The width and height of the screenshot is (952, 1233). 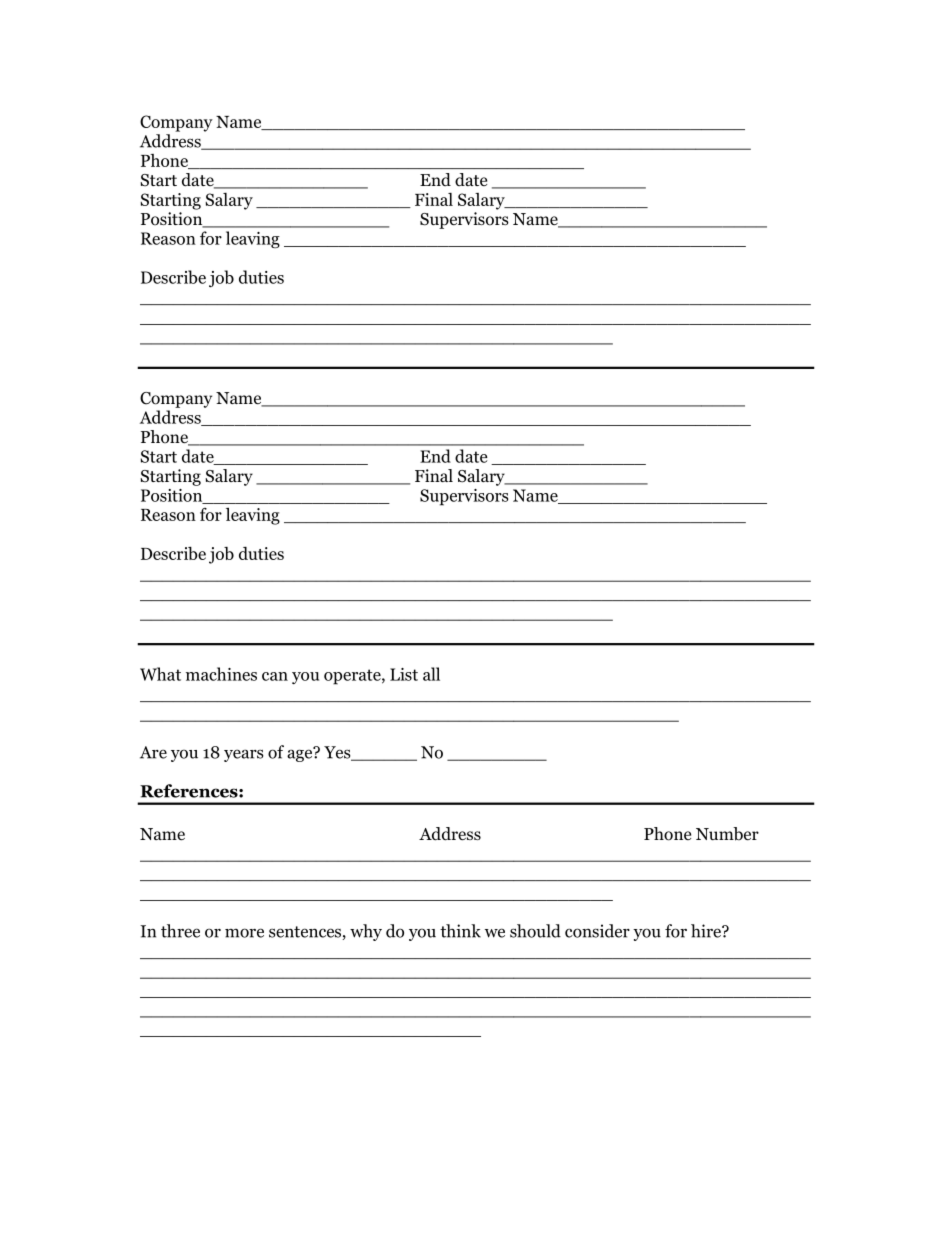 I want to click on think, so click(x=460, y=931).
